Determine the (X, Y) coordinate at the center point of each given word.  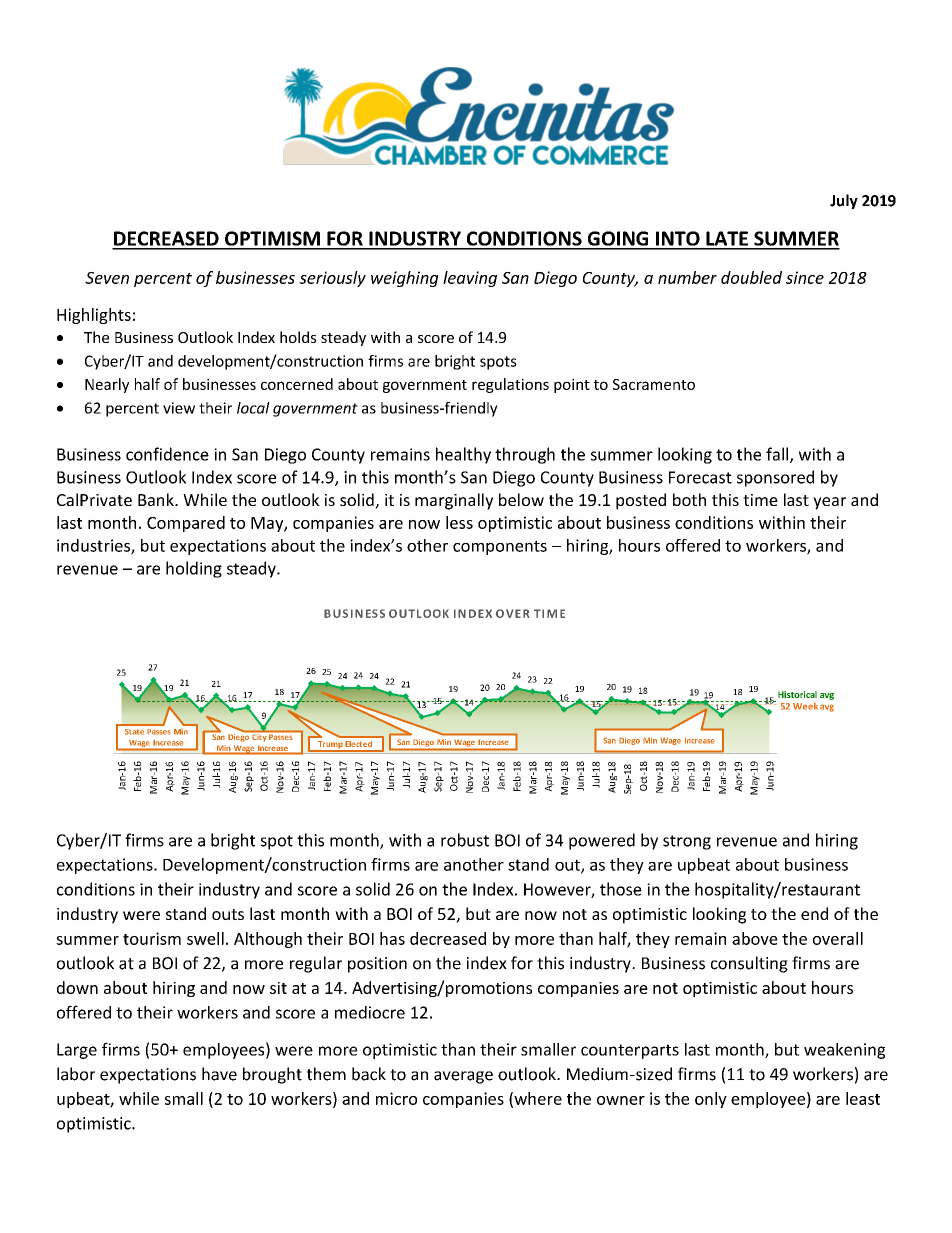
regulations (510, 385)
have (219, 1074)
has (392, 938)
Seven (107, 278)
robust (465, 840)
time (760, 500)
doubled (751, 277)
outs (228, 914)
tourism (152, 938)
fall (778, 455)
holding (194, 569)
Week (805, 706)
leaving (470, 279)
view (179, 408)
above (755, 938)
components (500, 547)
